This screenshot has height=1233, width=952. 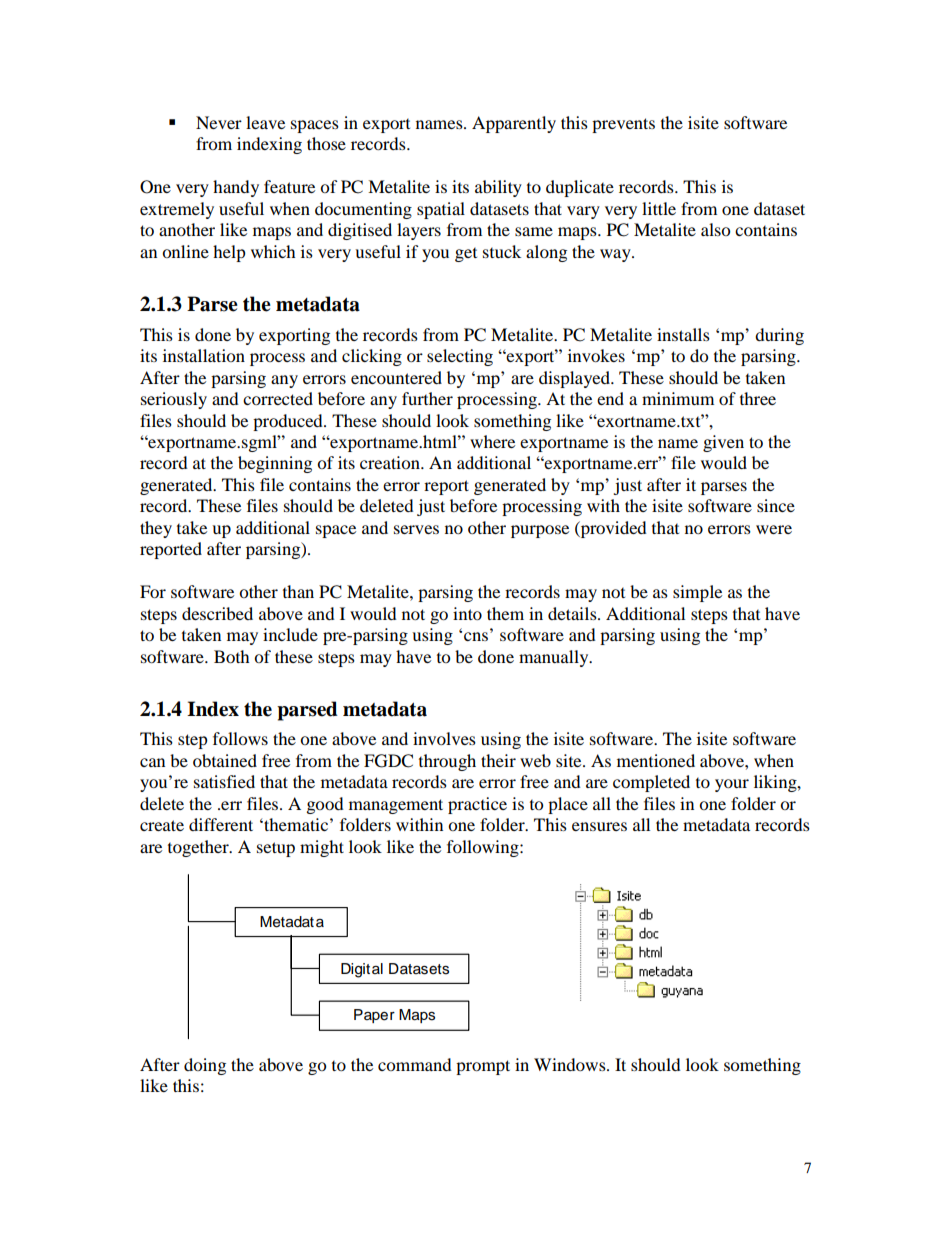 I want to click on doing, so click(x=205, y=1066).
